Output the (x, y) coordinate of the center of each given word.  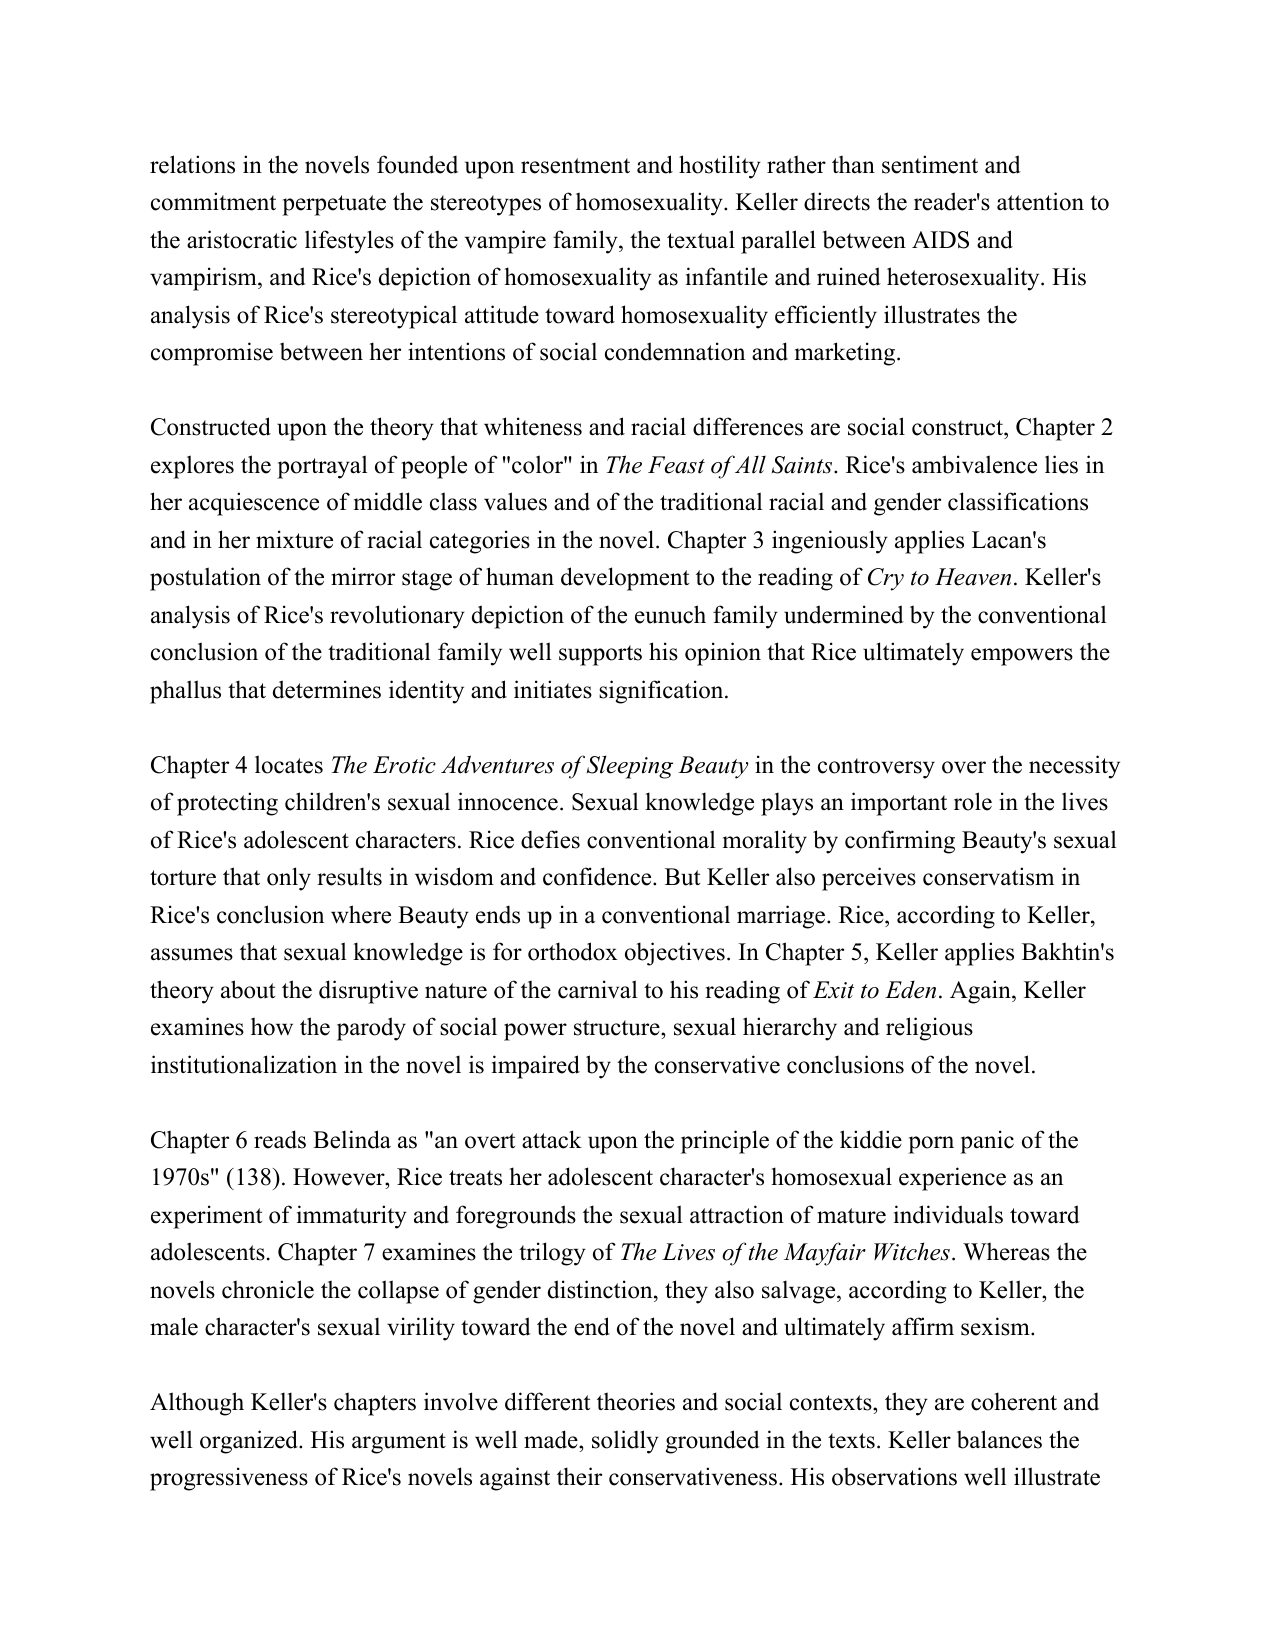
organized (250, 1442)
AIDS (940, 240)
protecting (227, 804)
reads (280, 1139)
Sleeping (630, 767)
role (973, 801)
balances (999, 1439)
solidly (625, 1442)
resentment (575, 166)
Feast (676, 465)
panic (987, 1142)
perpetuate (334, 205)
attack (552, 1139)
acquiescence (254, 504)
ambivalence (974, 464)
